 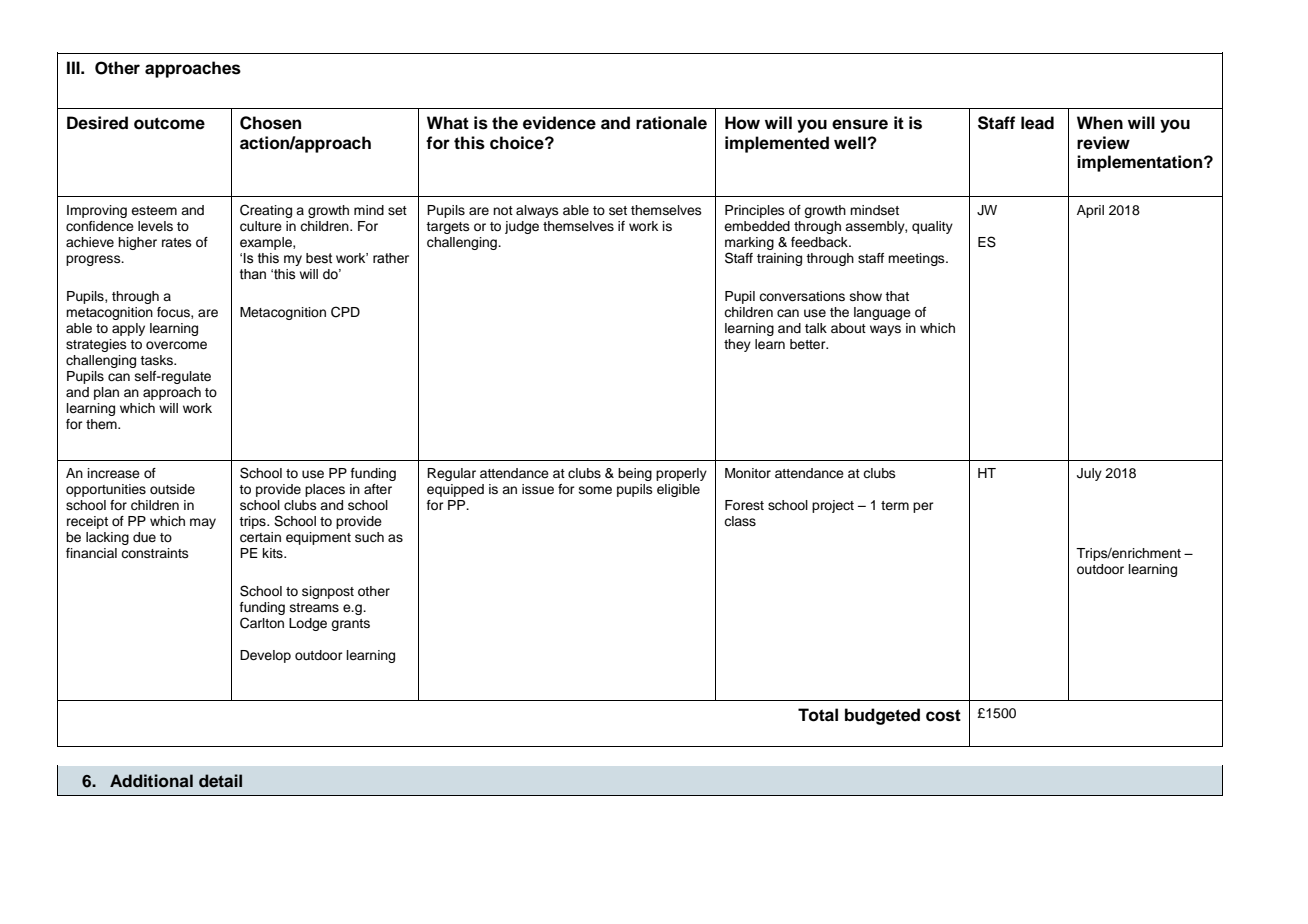 I want to click on increase, so click(x=114, y=473).
